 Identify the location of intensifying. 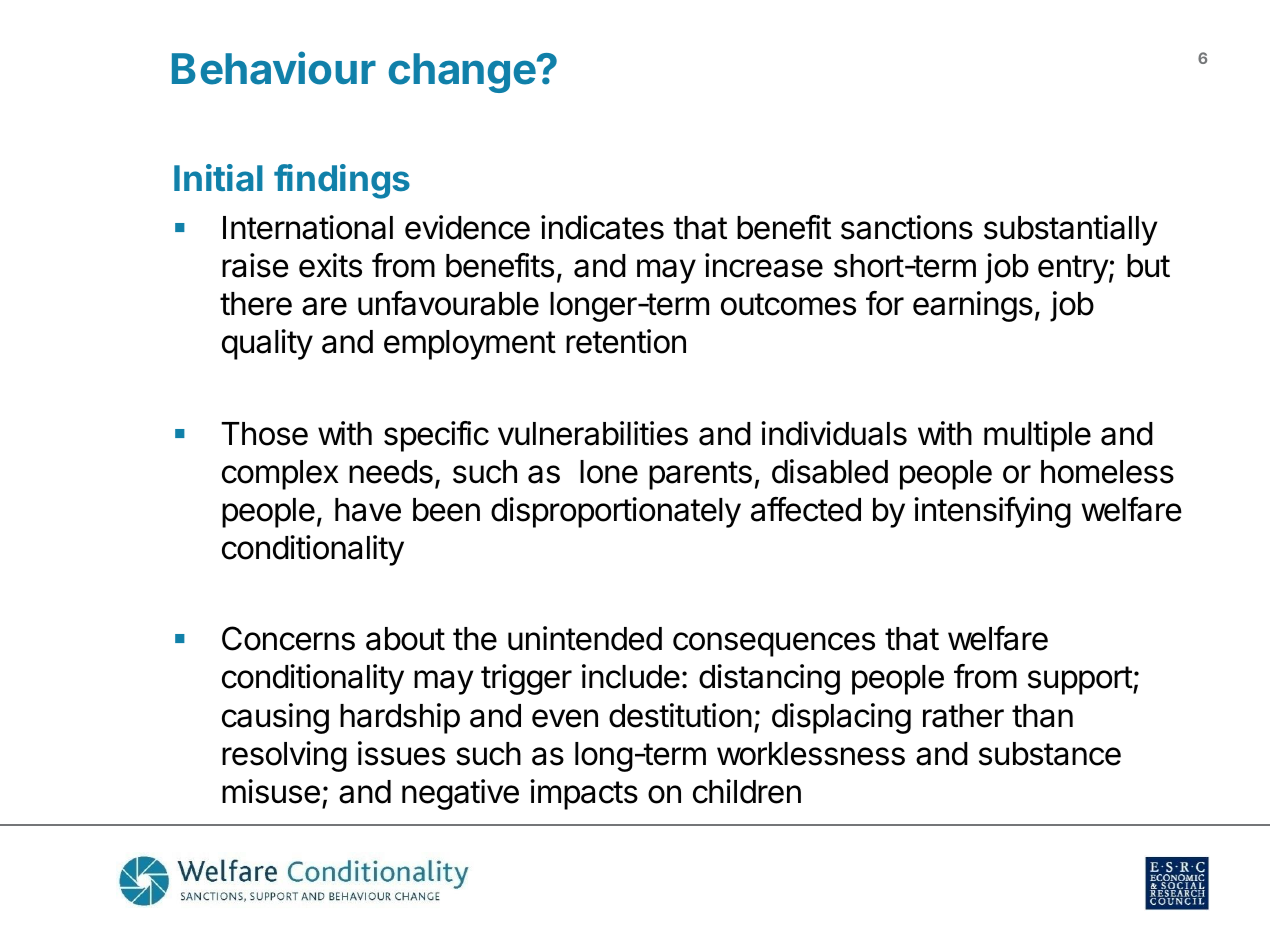
(992, 512).
